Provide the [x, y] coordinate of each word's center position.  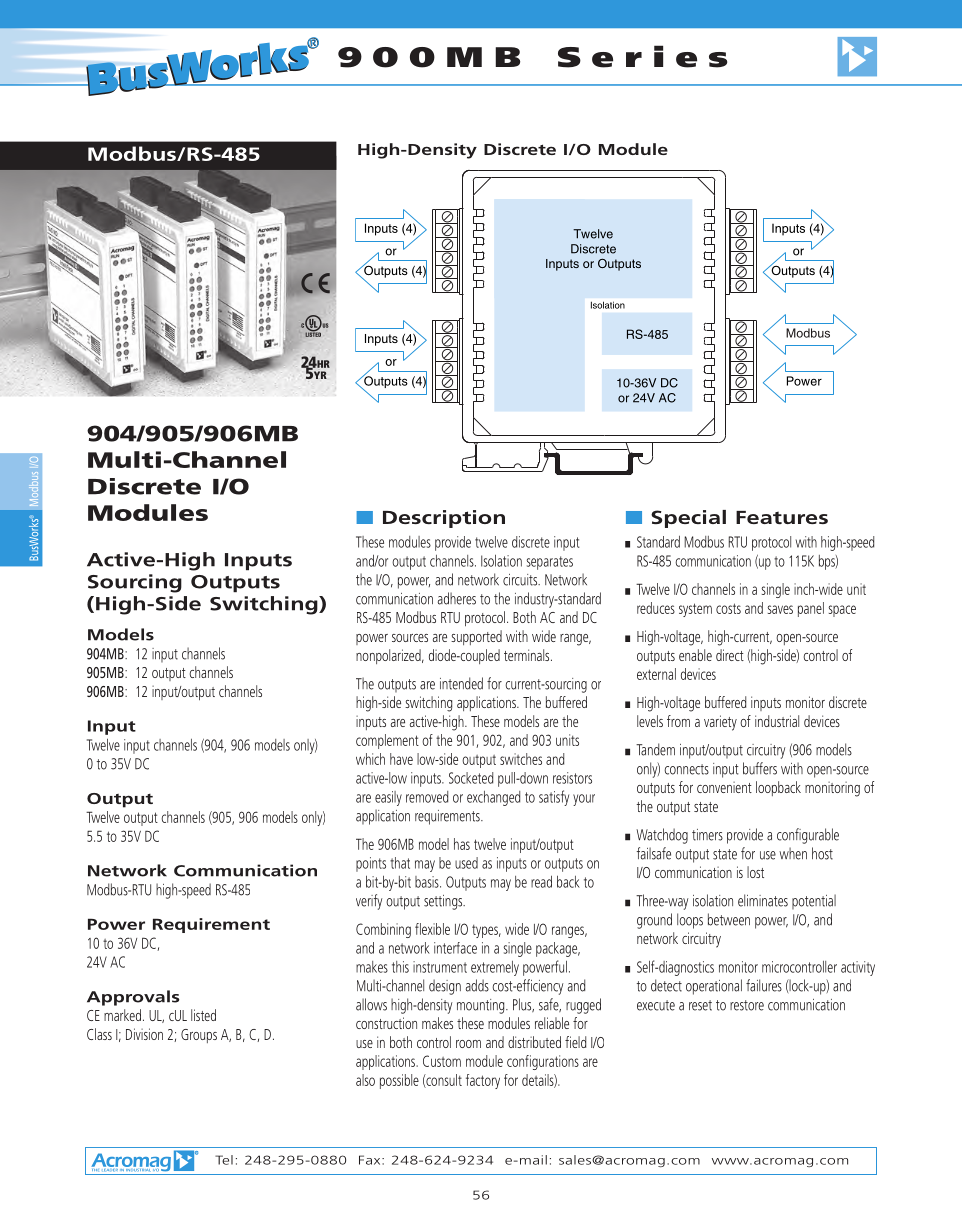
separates [550, 563]
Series [642, 56]
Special [688, 519]
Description [444, 519]
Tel [224, 1160]
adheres [457, 598]
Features [782, 517]
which [370, 759]
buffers [760, 768]
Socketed [471, 778]
